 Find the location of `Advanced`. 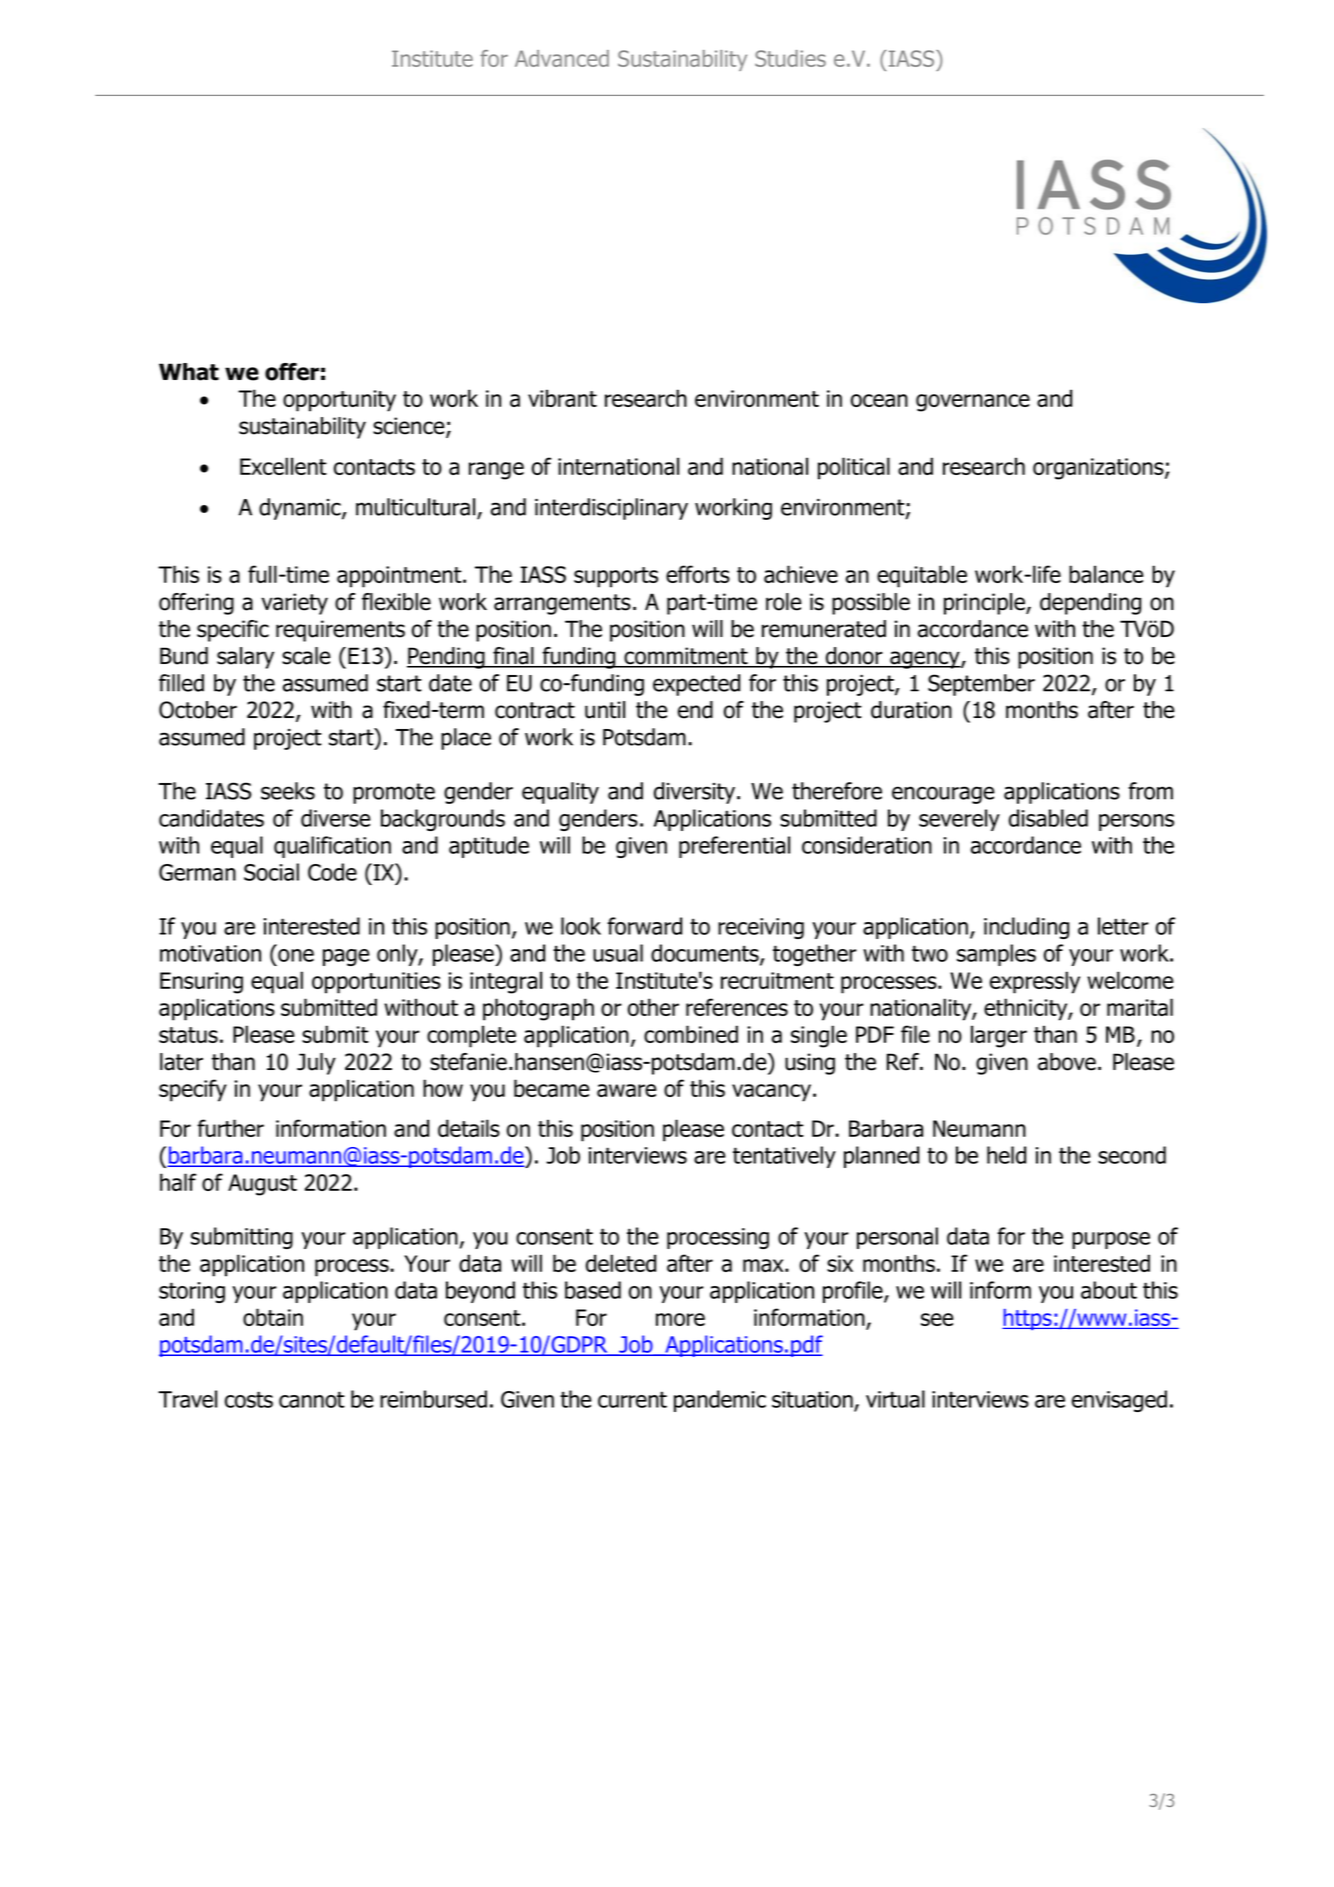

Advanced is located at coordinates (562, 58).
